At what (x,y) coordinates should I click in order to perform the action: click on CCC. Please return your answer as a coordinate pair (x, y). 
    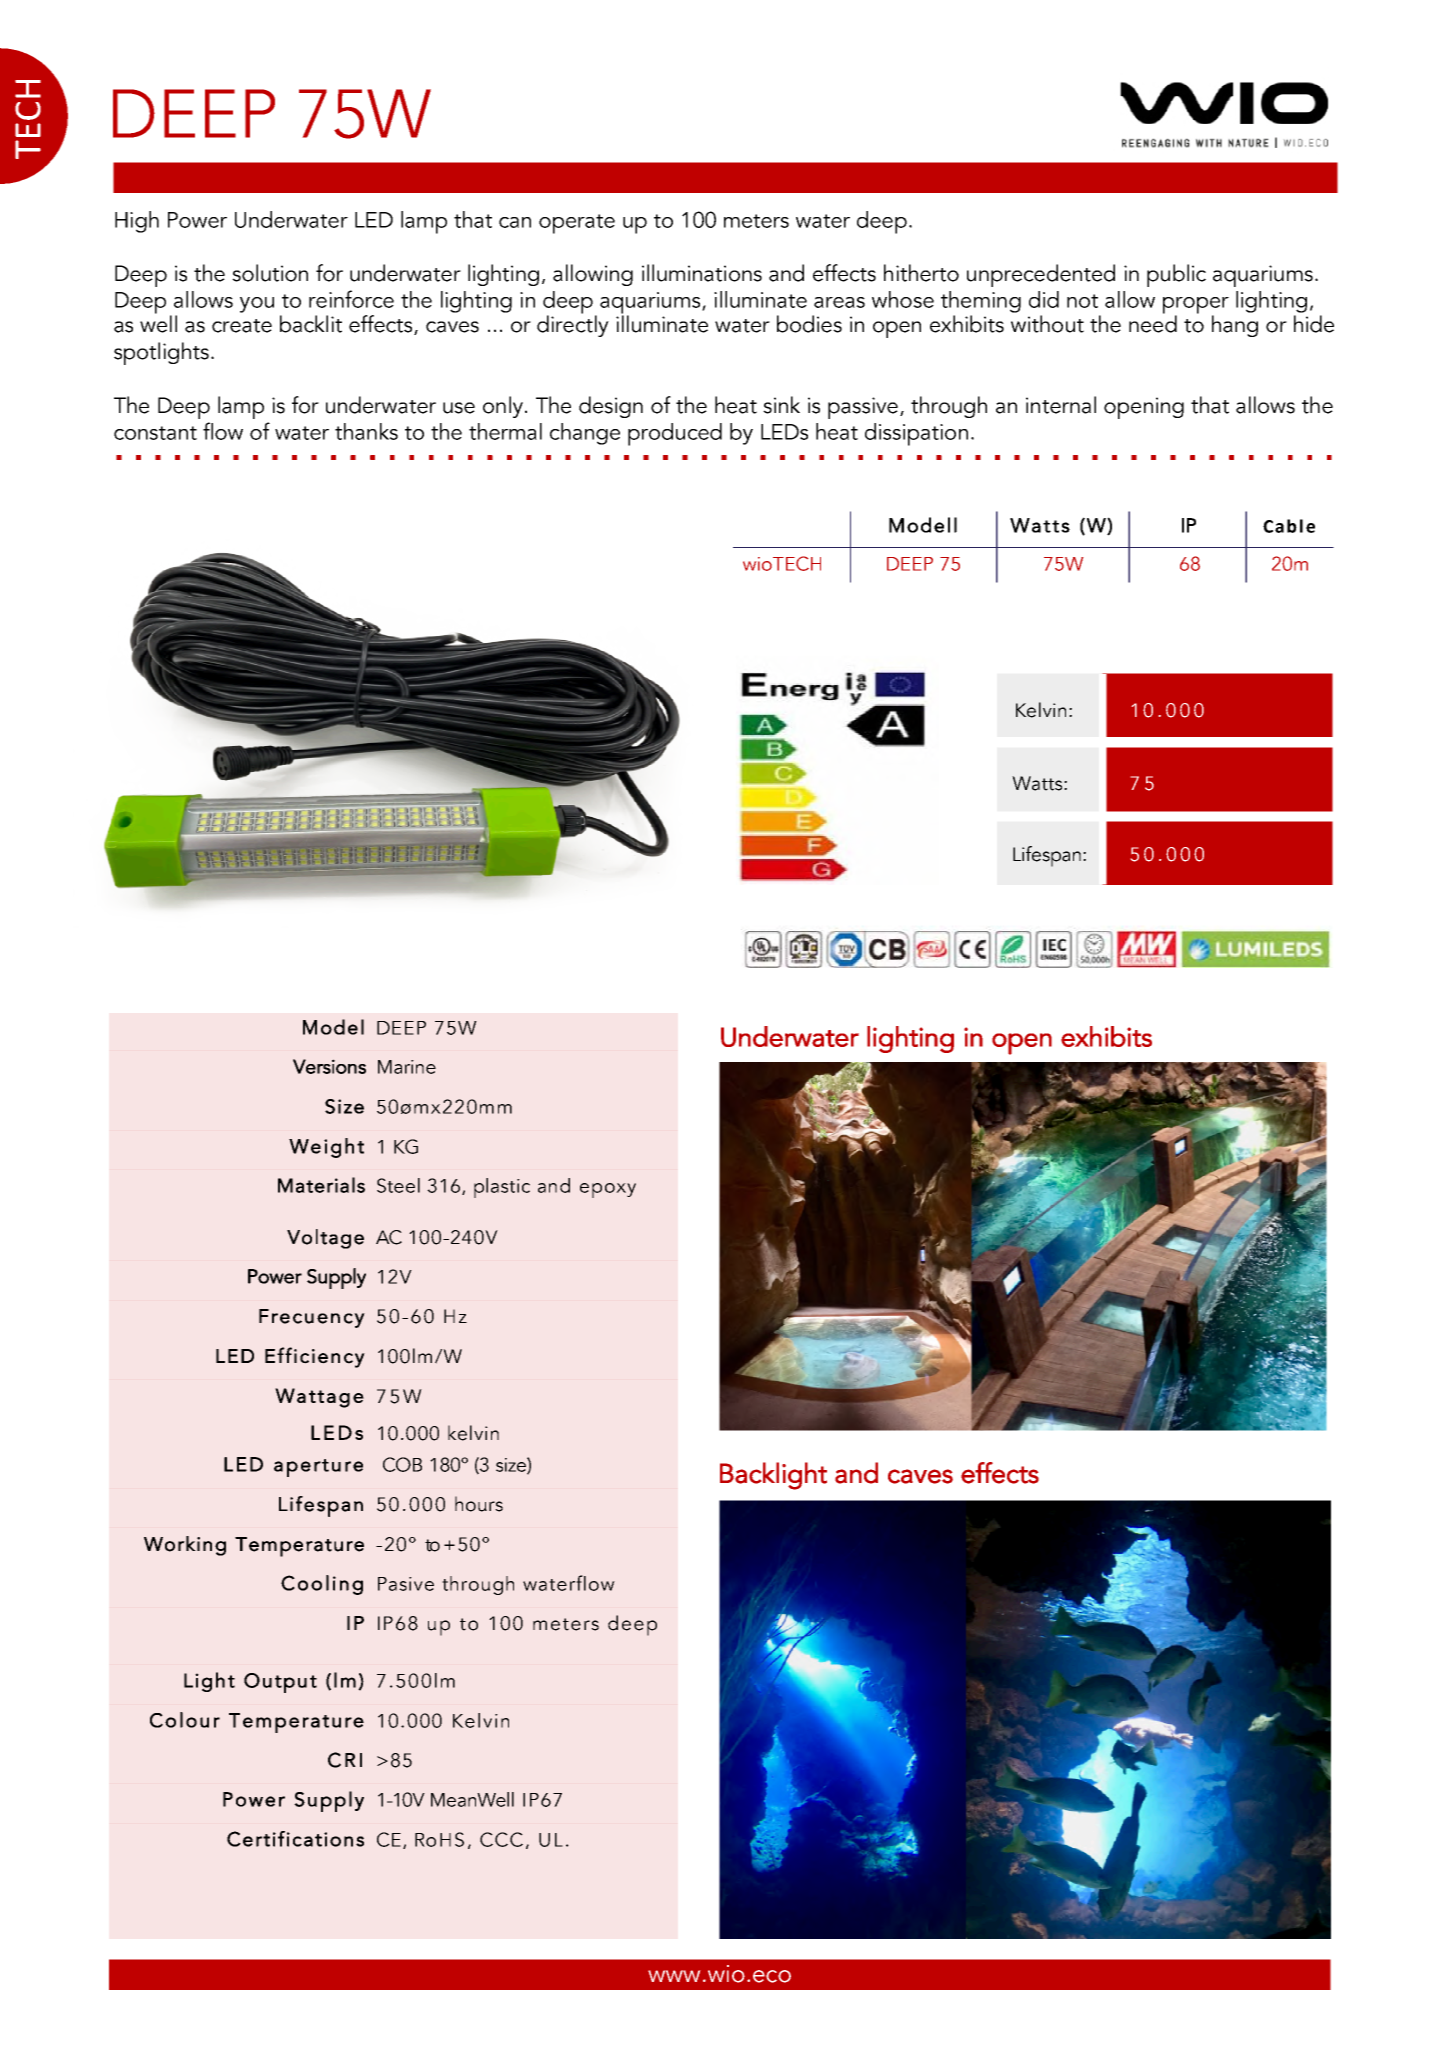
    Looking at the image, I should click on (501, 1839).
